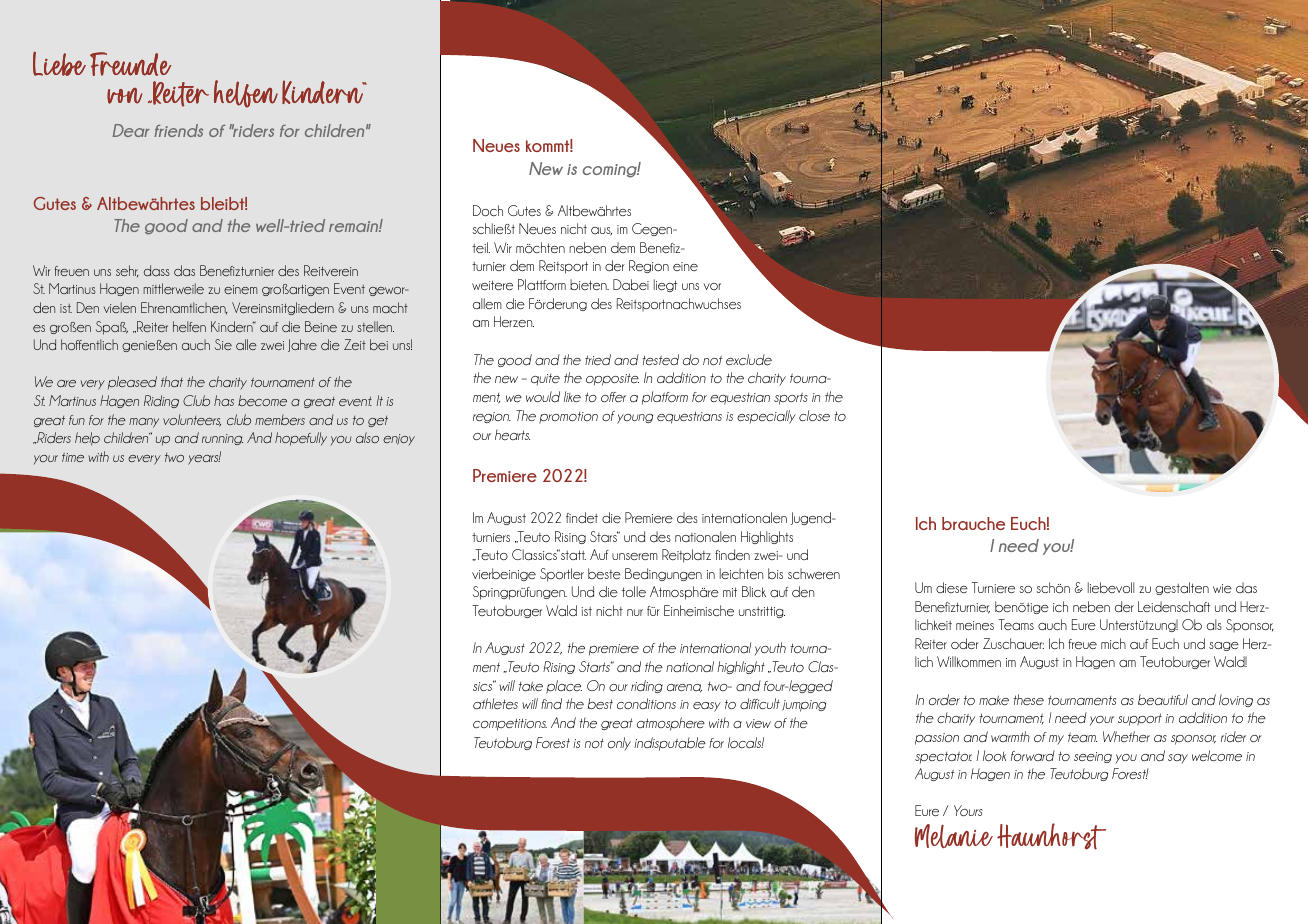 This page has height=924, width=1308. What do you see at coordinates (604, 536) in the page?
I see `Stars` at bounding box center [604, 536].
